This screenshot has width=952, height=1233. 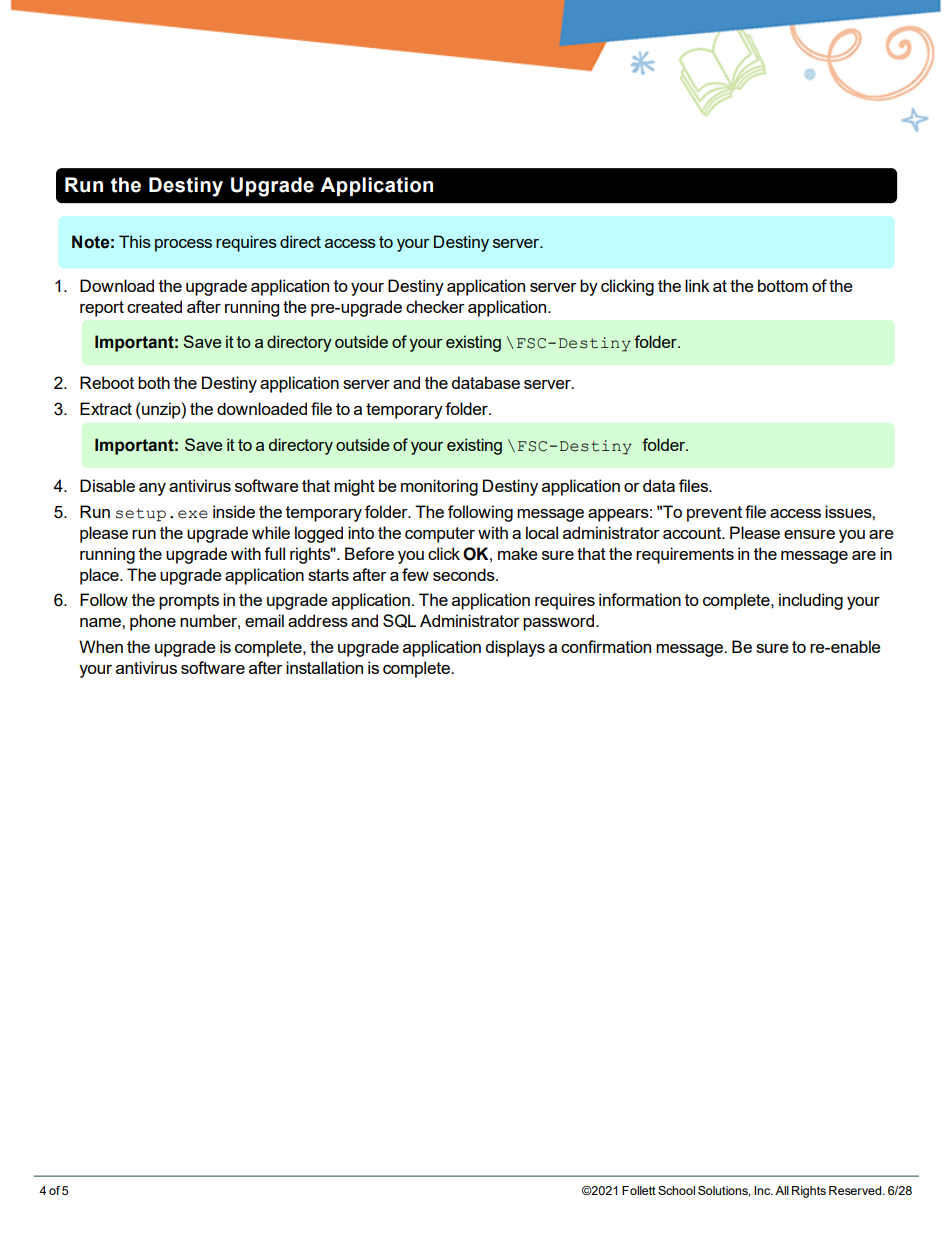 I want to click on bottom, so click(x=783, y=285).
